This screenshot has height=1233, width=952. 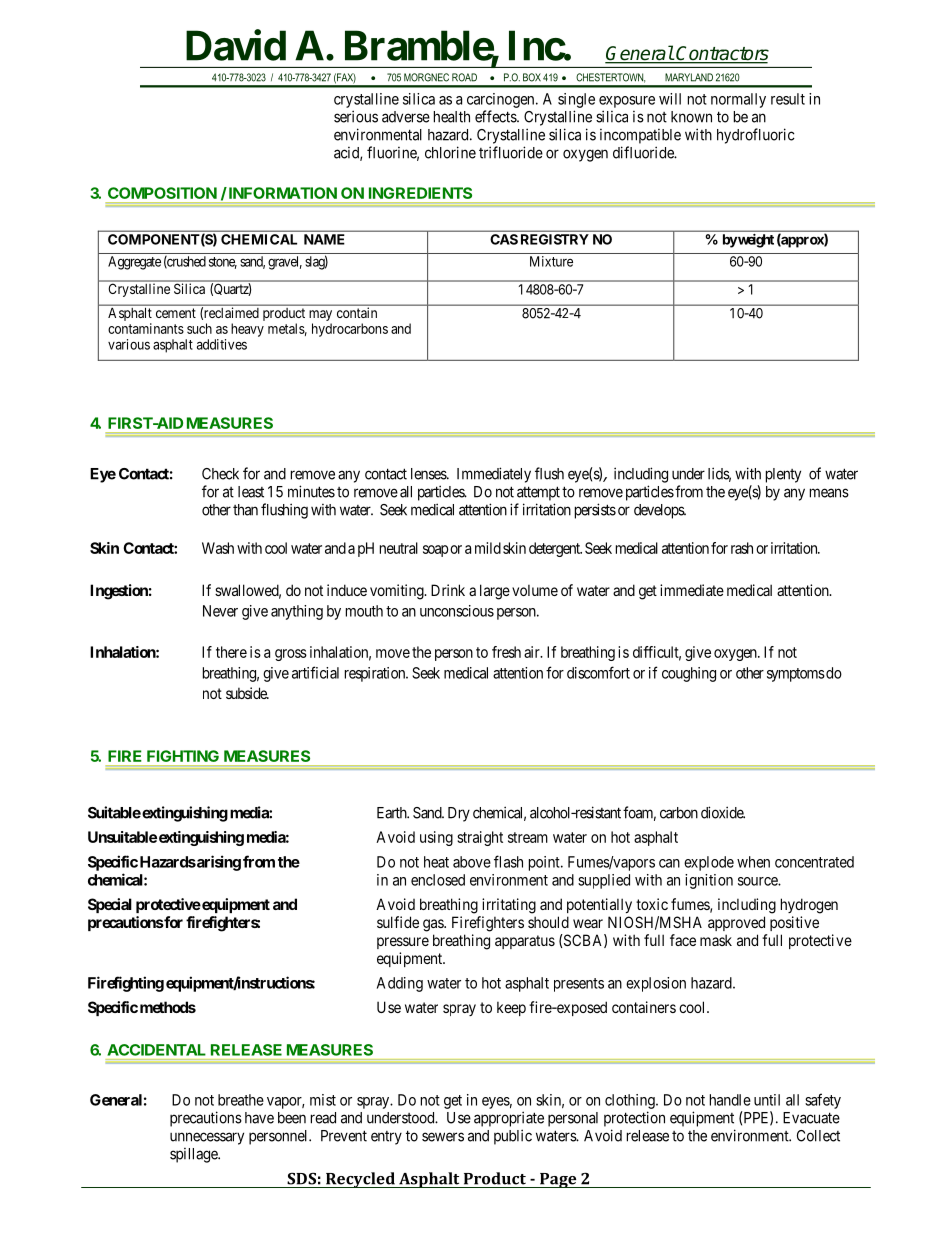 I want to click on unnecessary, so click(x=207, y=1138).
